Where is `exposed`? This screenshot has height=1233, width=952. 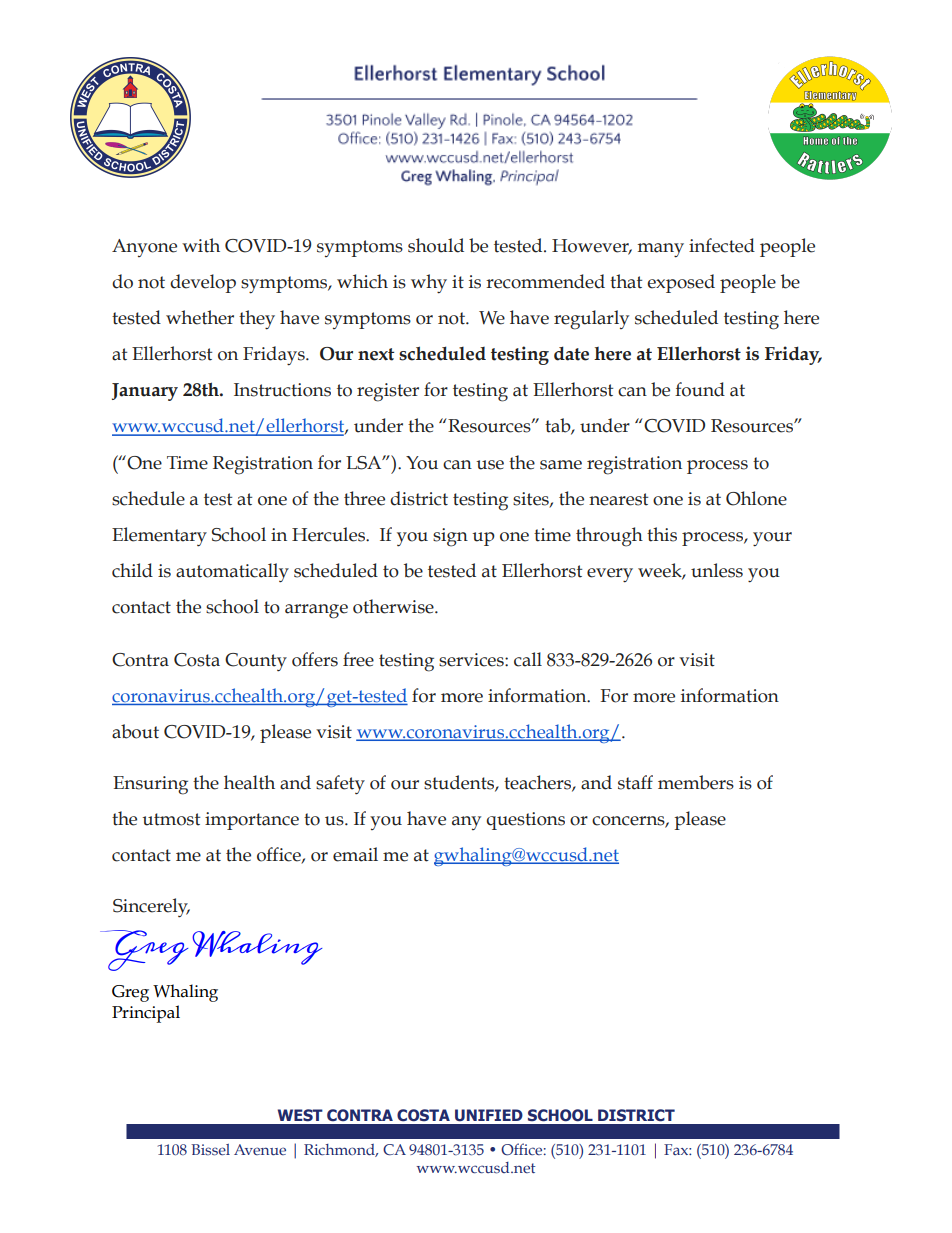
exposed is located at coordinates (681, 283).
